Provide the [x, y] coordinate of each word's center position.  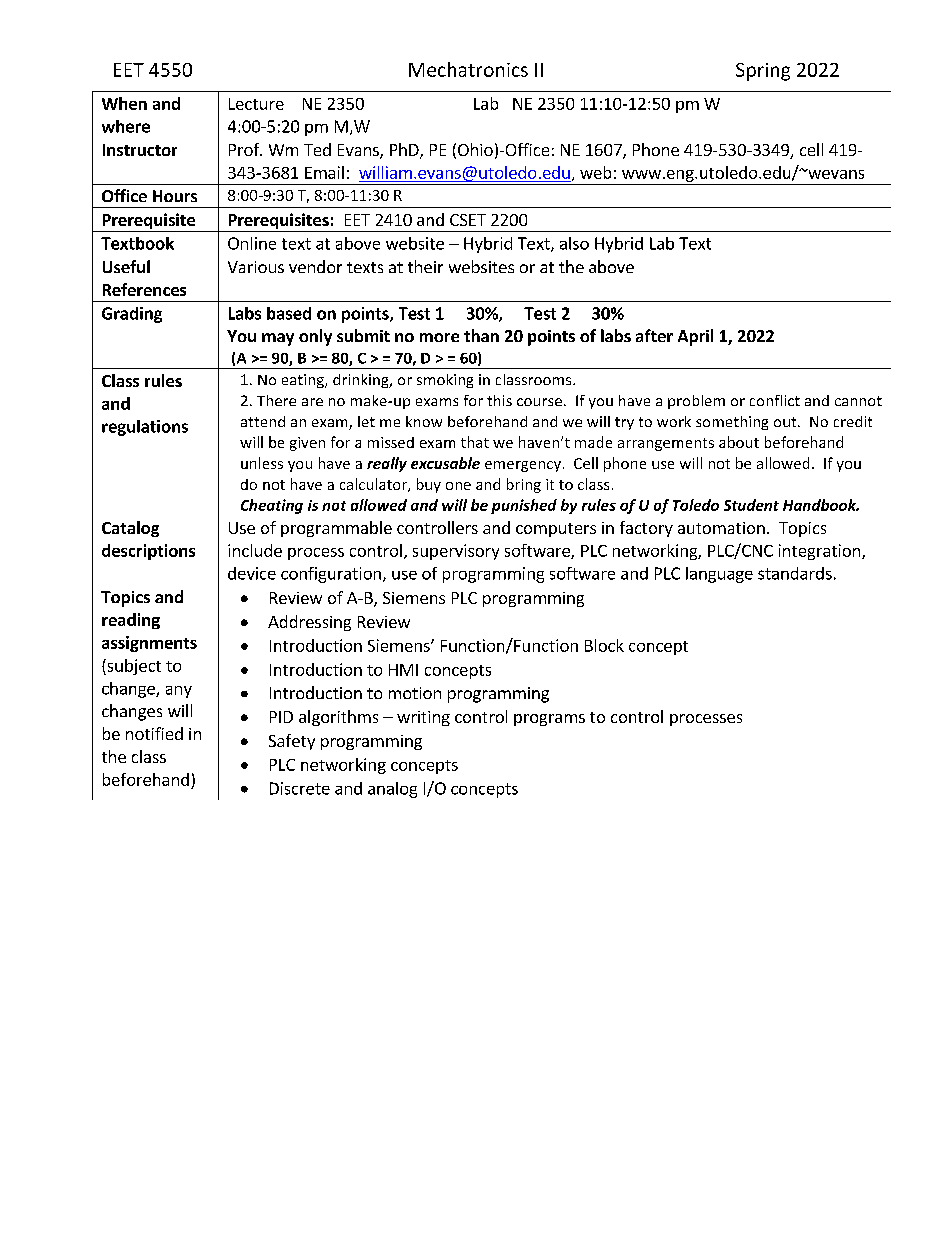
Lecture [256, 104]
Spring [763, 72]
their [425, 266]
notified [154, 733]
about [739, 442]
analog [392, 790]
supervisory [456, 552]
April [695, 337]
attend [263, 421]
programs [549, 720]
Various [256, 267]
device [252, 573]
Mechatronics [468, 69]
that [475, 442]
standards [795, 573]
